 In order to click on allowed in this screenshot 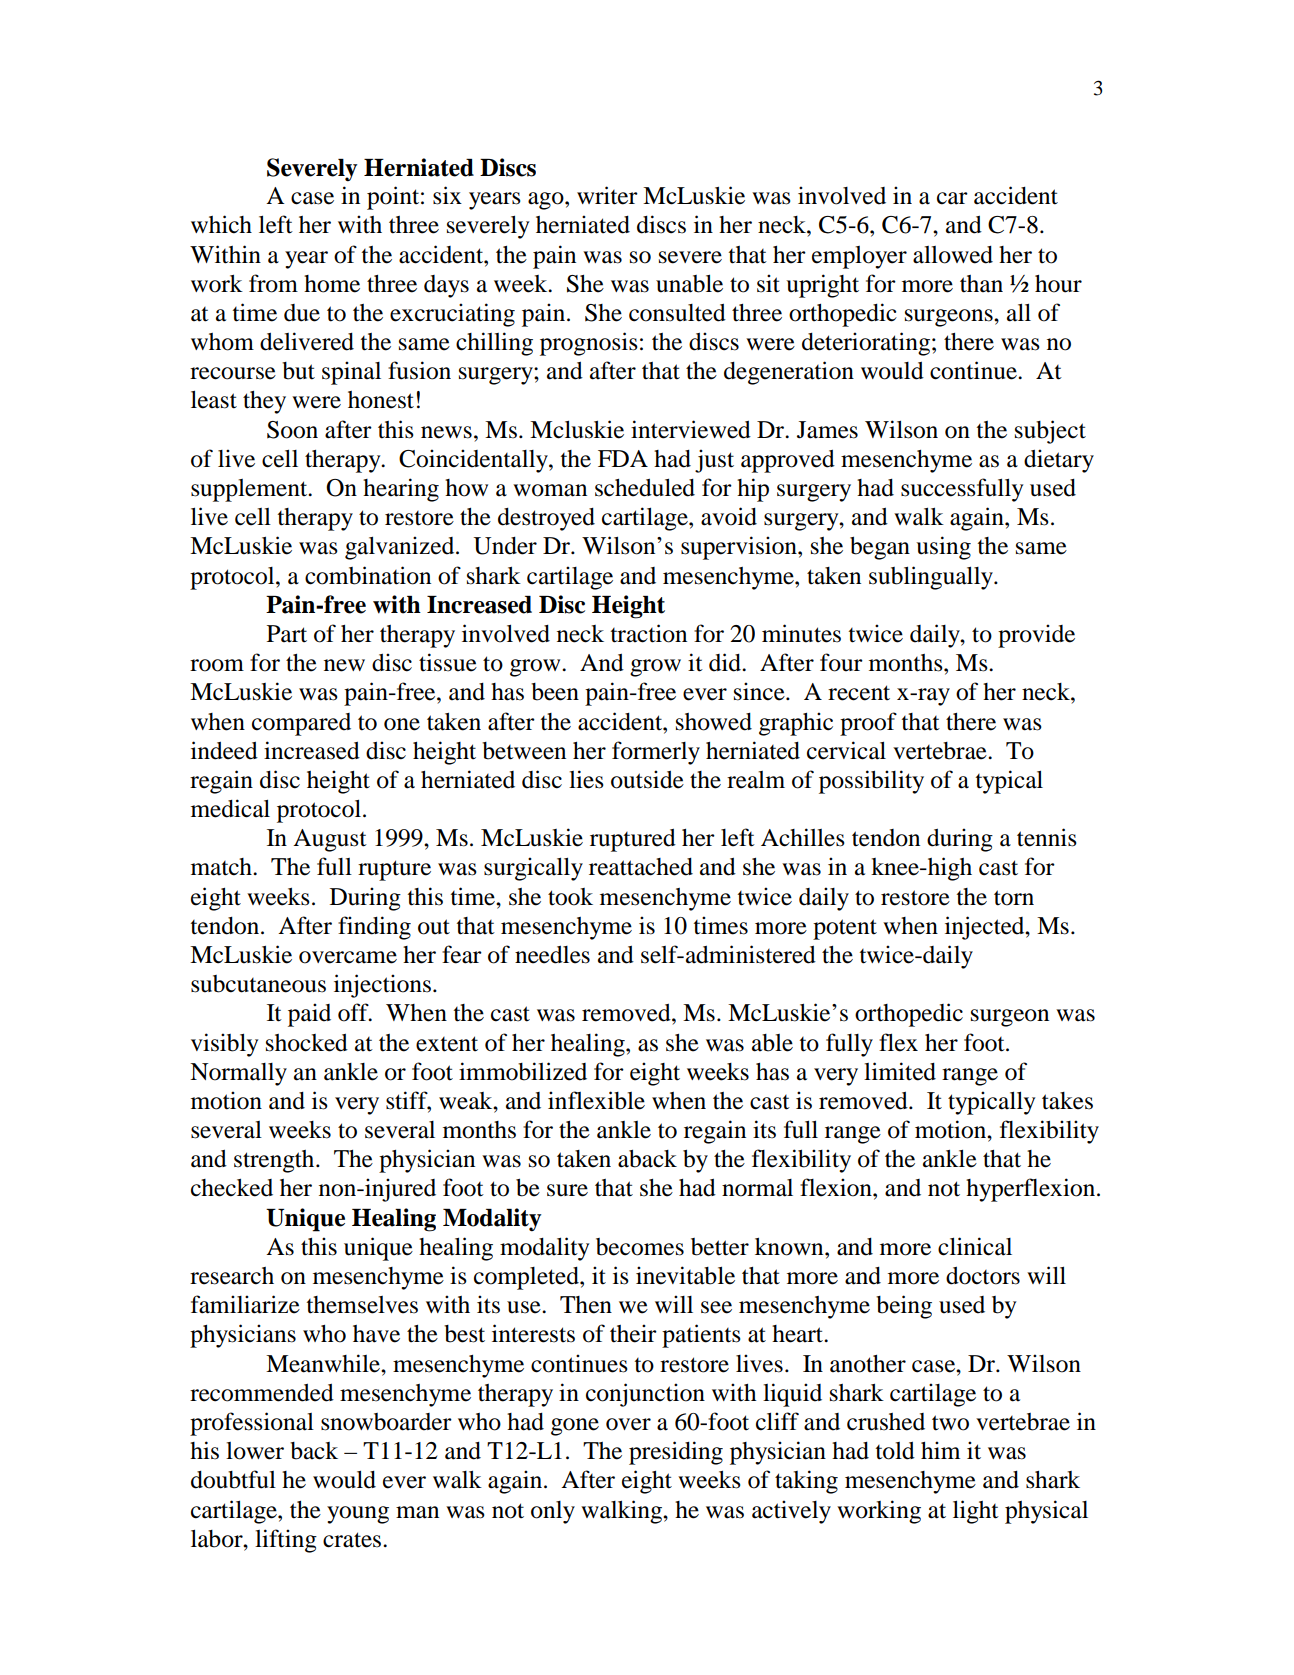, I will do `click(953, 255)`.
